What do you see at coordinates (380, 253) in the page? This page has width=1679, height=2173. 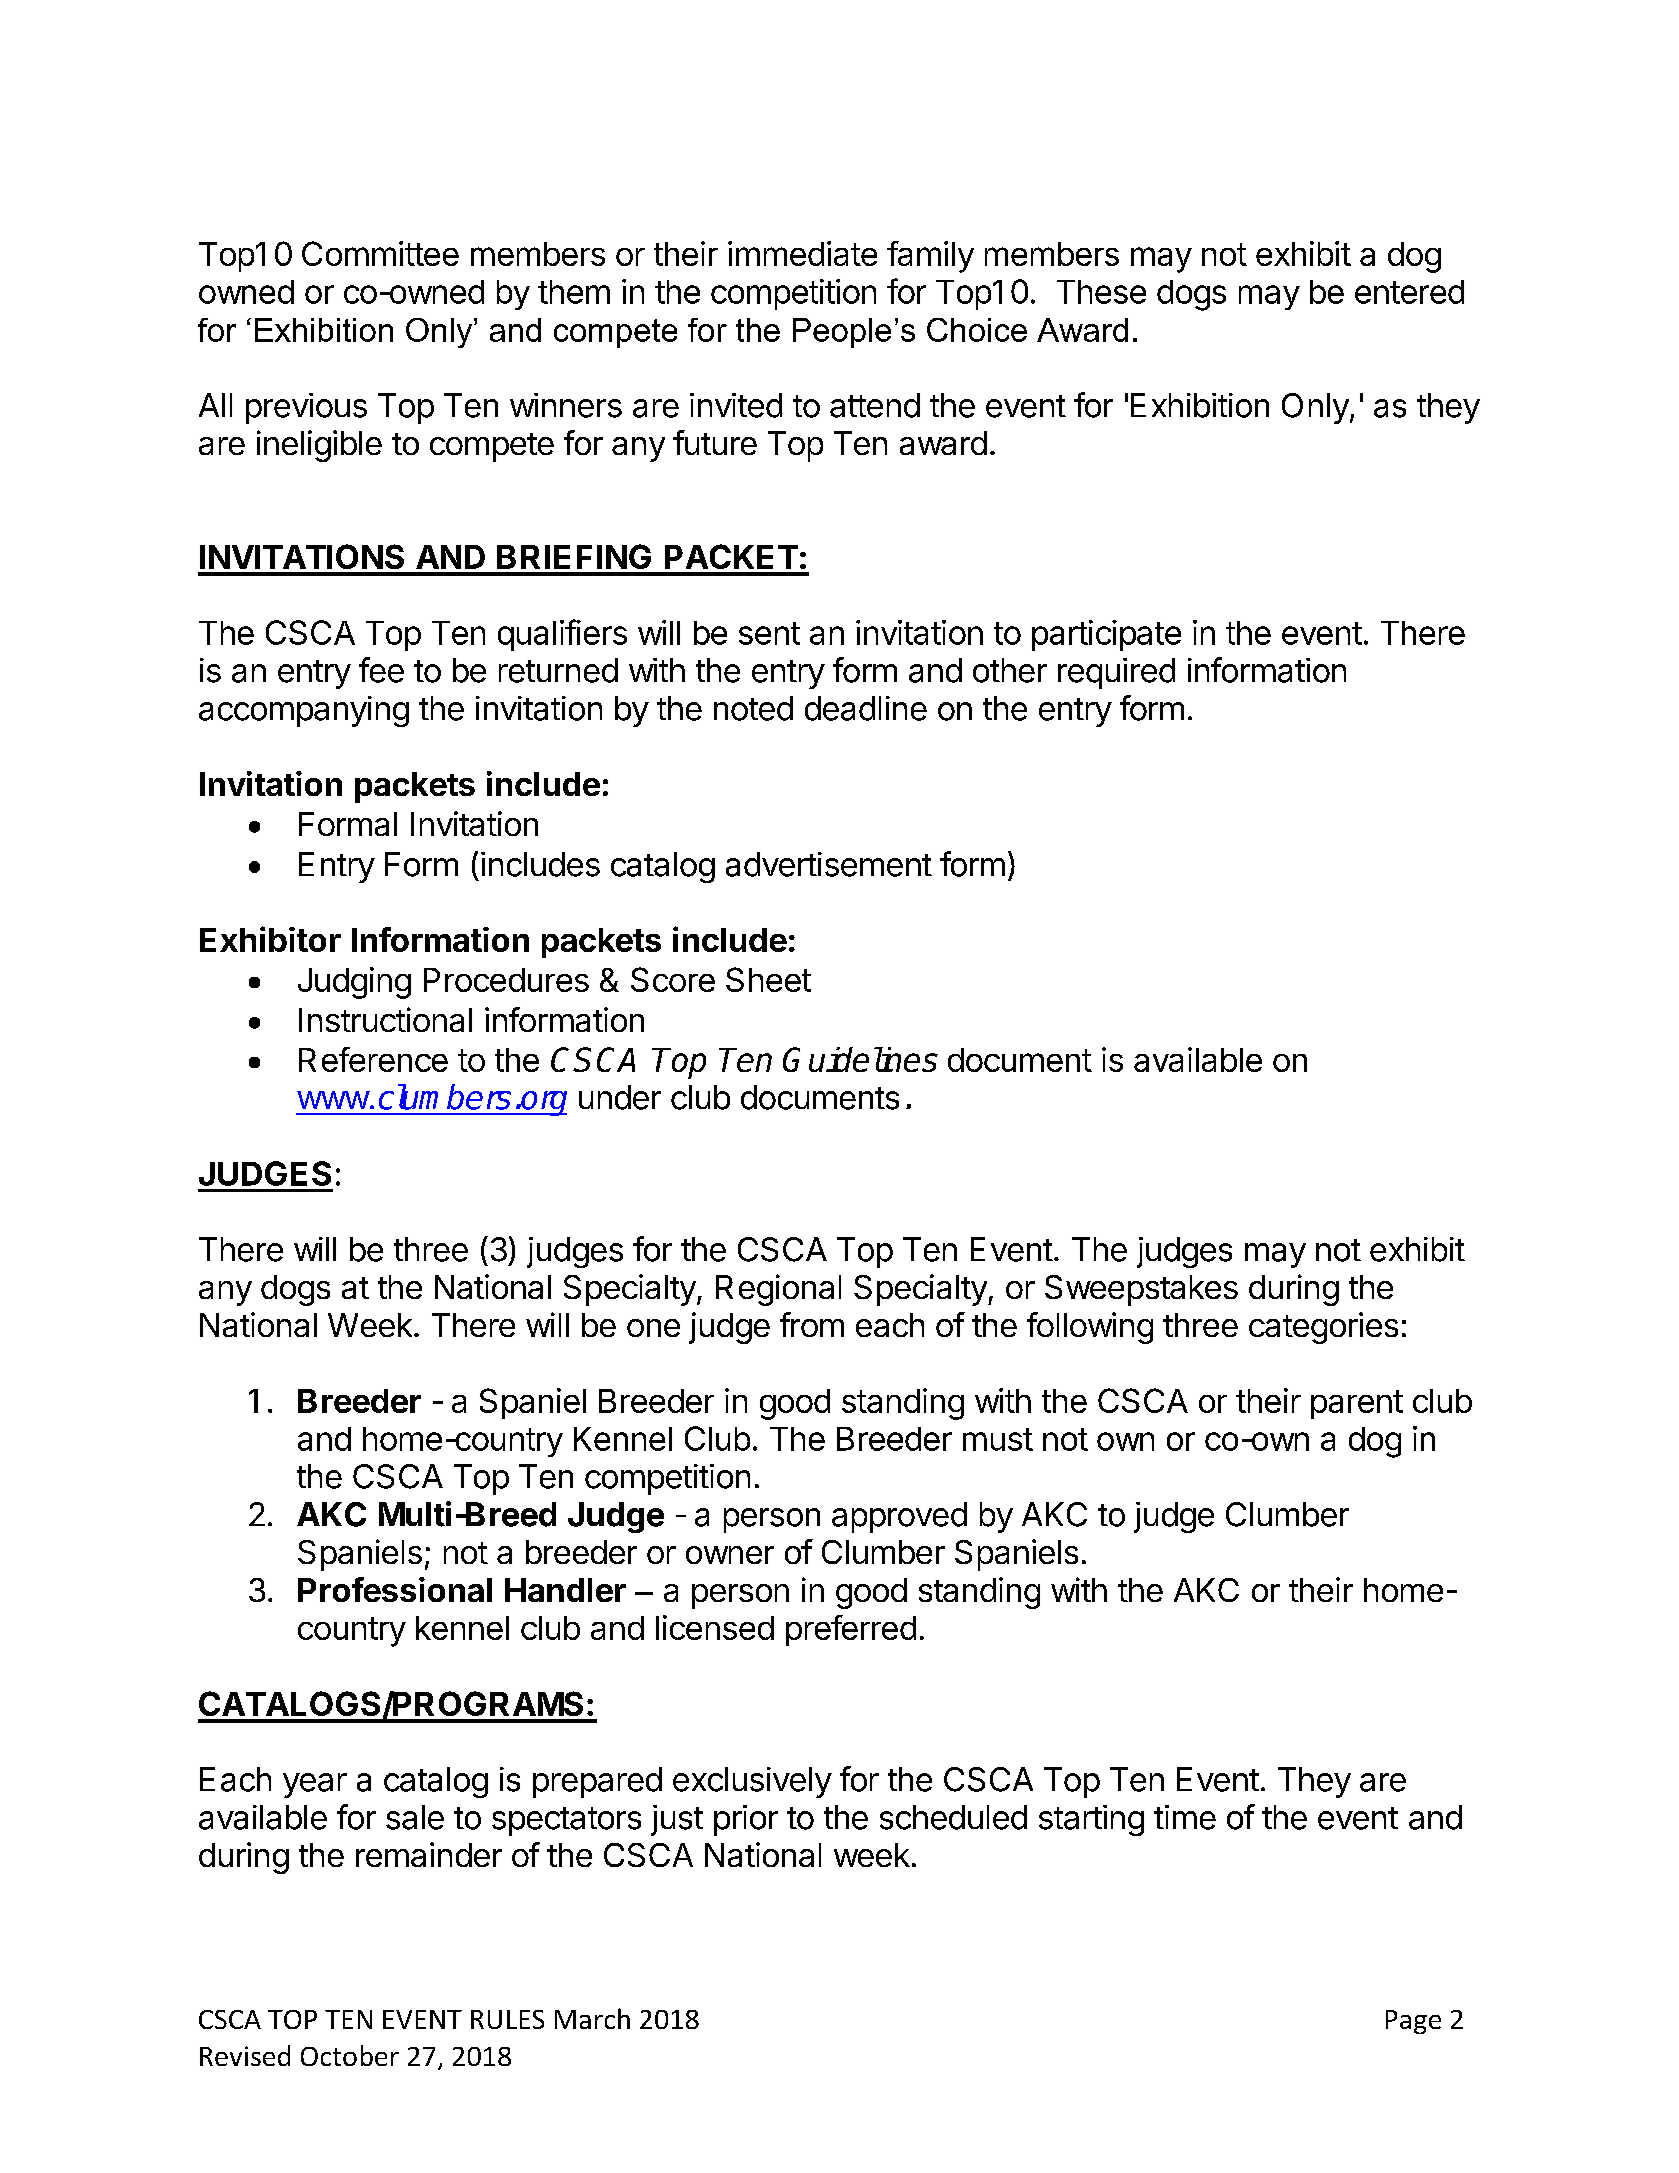 I see `Committee` at bounding box center [380, 253].
